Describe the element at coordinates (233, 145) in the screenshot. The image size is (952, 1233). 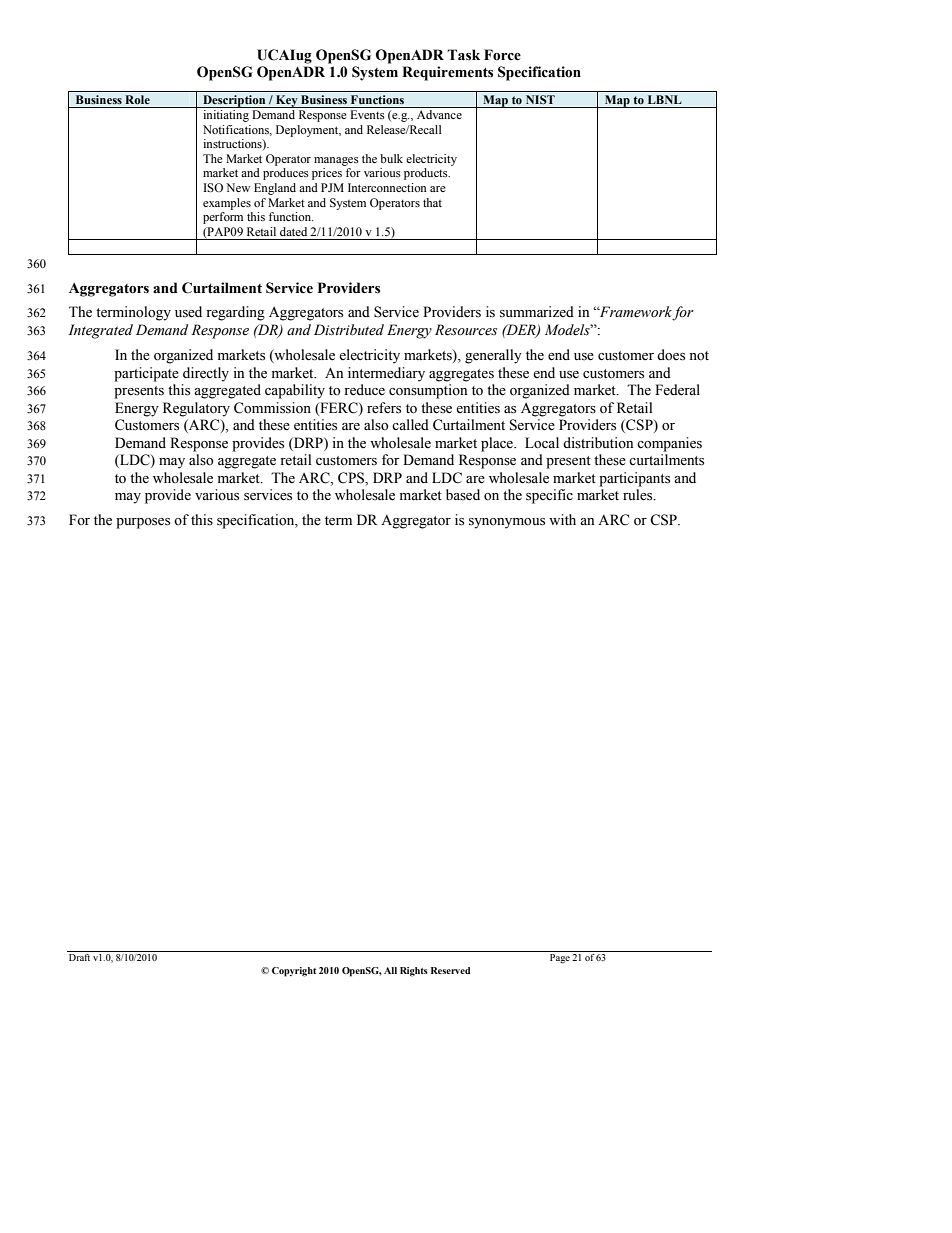
I see `instructions` at that location.
